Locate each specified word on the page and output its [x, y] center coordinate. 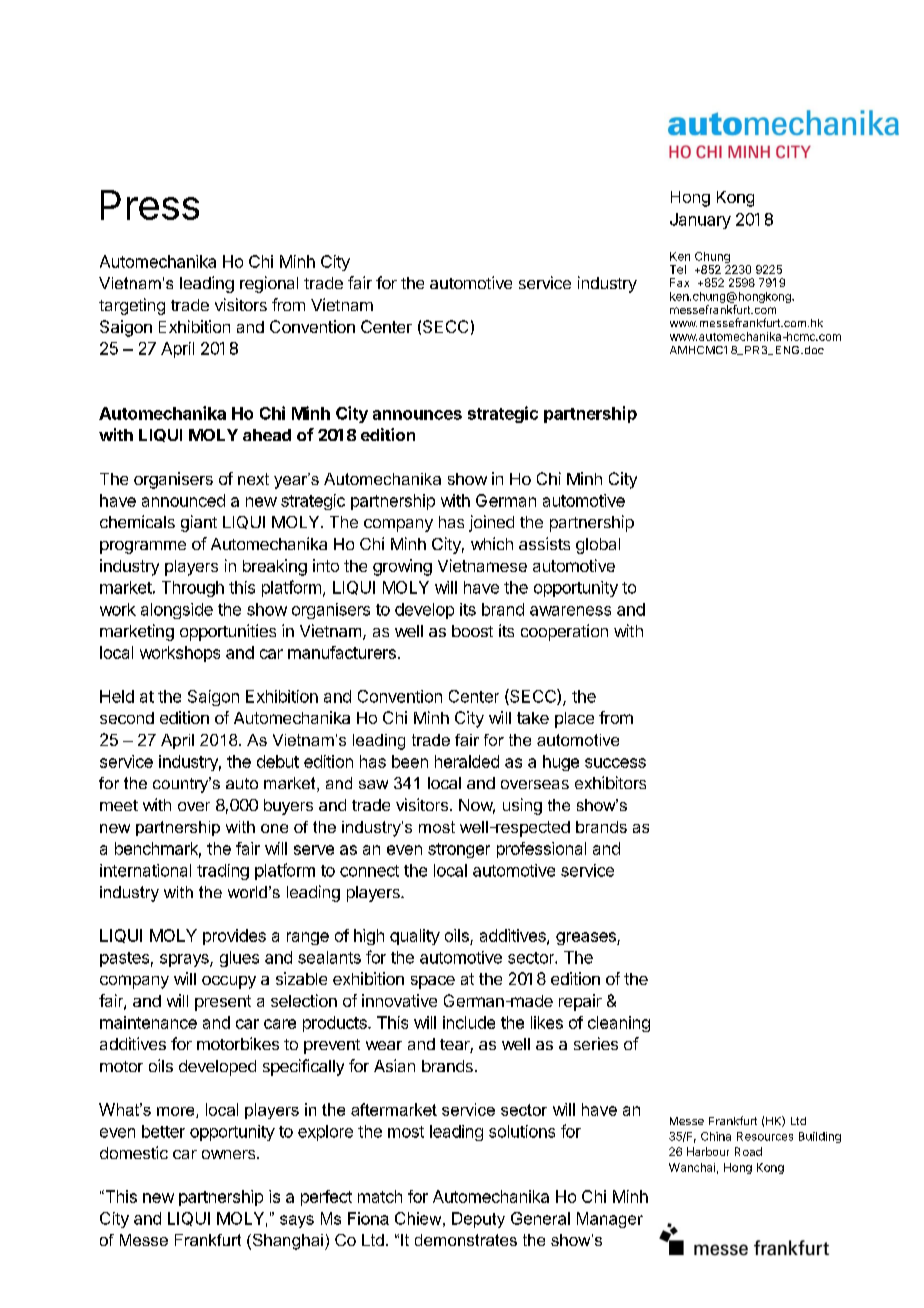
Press [150, 205]
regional [269, 284]
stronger [459, 850]
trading [223, 872]
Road [748, 1151]
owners [230, 1154]
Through [193, 589]
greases [587, 938]
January [700, 221]
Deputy [478, 1220]
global [598, 546]
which [492, 543]
